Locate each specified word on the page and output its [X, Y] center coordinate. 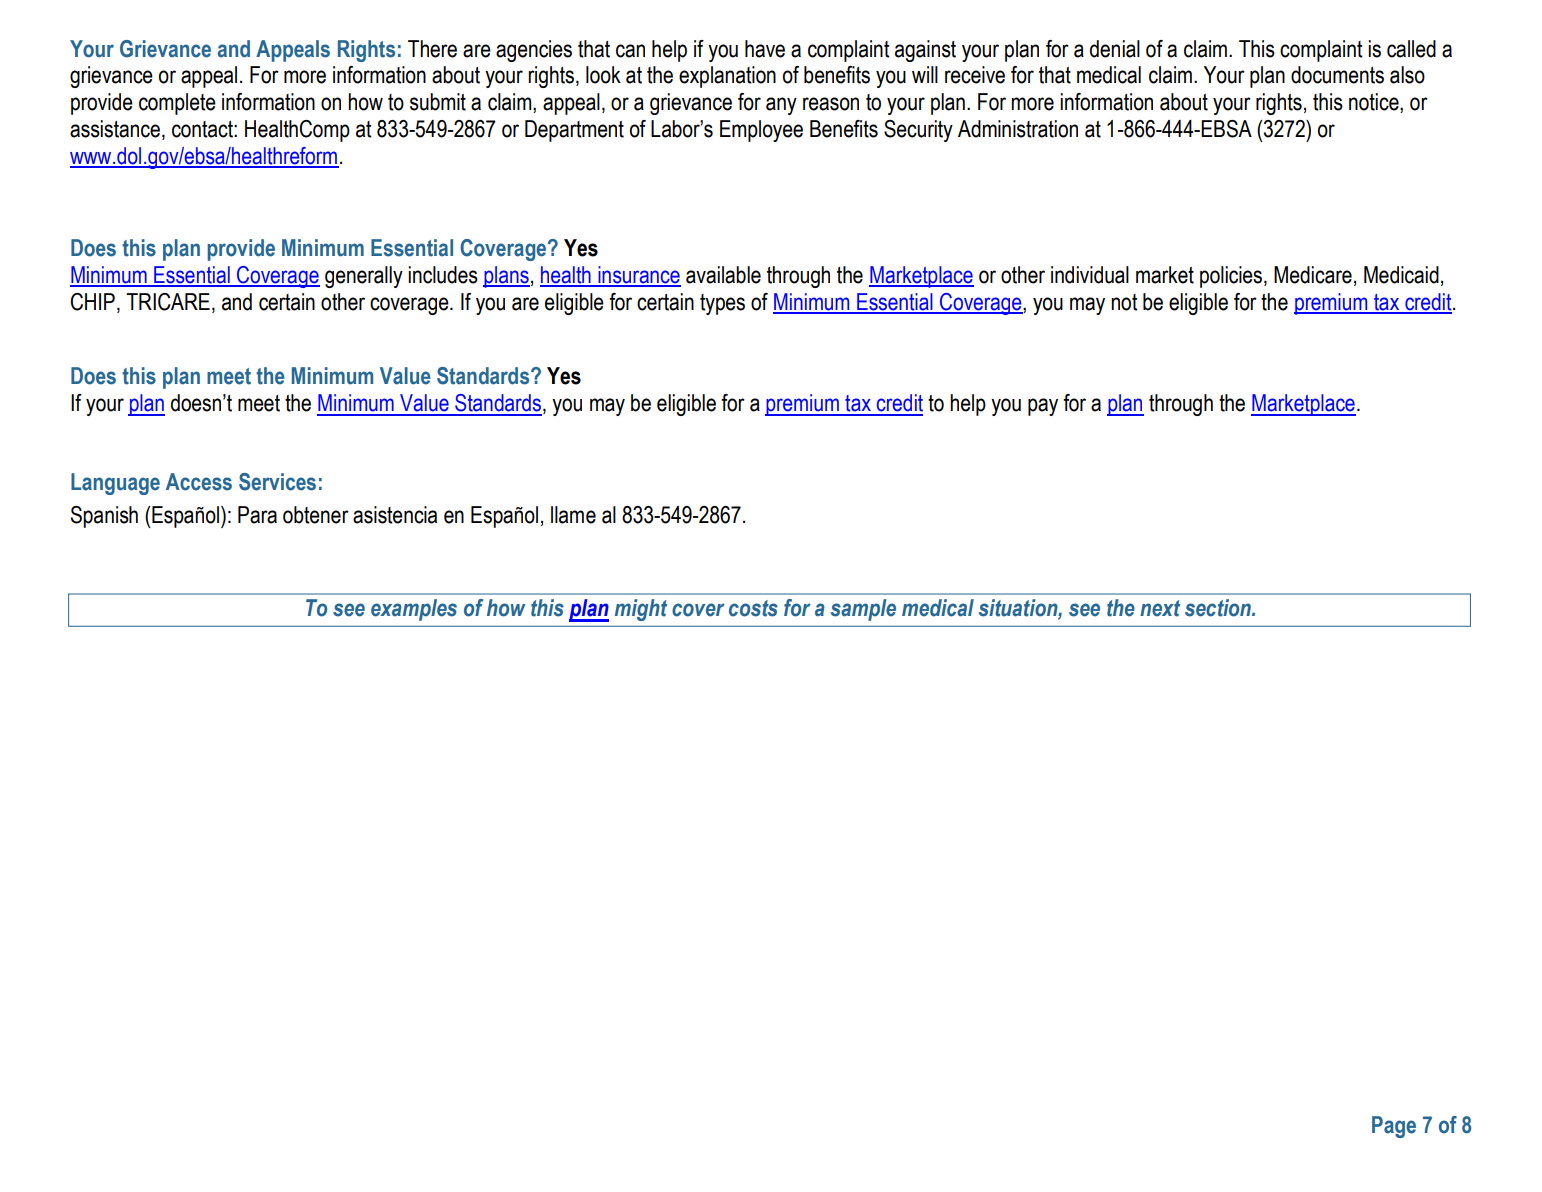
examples [414, 610]
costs [753, 608]
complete [177, 104]
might [641, 610]
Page [1394, 1127]
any [781, 106]
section [1219, 608]
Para [257, 515]
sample [863, 610]
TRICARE [168, 302]
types [722, 304]
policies [1232, 277]
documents [1337, 75]
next [1160, 608]
